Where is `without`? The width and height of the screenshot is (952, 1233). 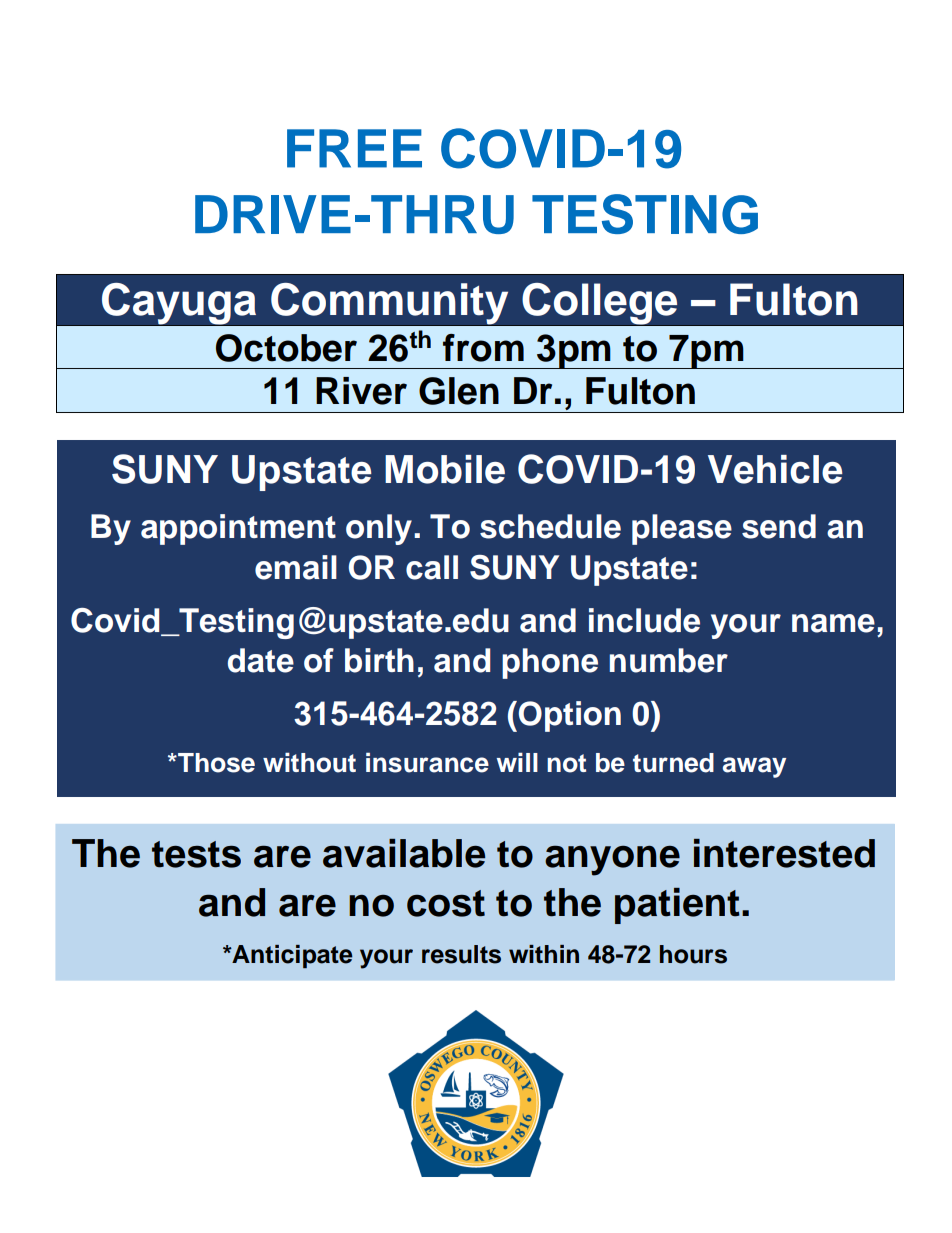 without is located at coordinates (309, 762).
